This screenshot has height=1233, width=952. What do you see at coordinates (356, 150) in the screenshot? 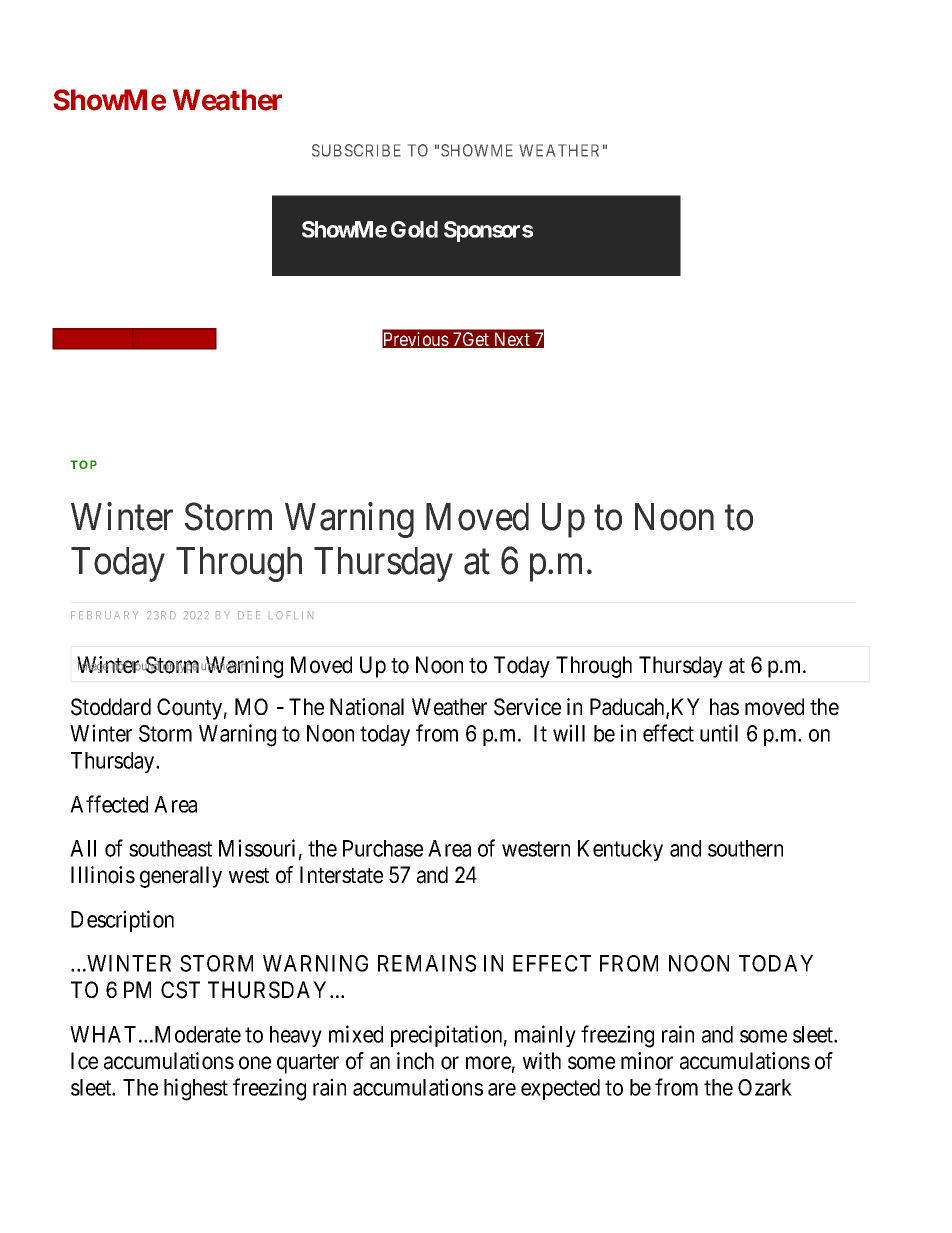
I see `SUBSCRIBE` at bounding box center [356, 150].
